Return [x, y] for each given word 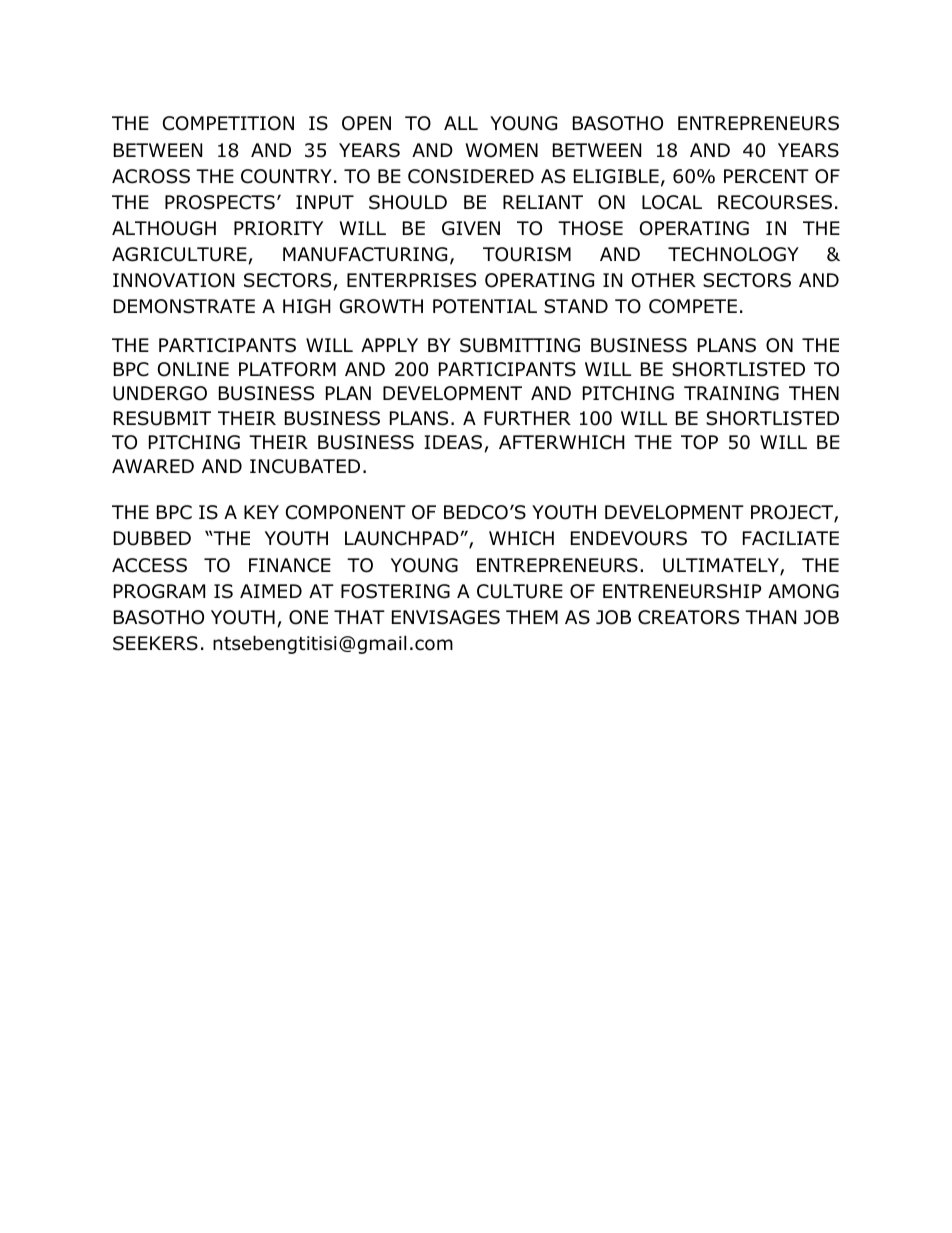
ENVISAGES [446, 617]
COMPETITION [228, 123]
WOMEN [502, 150]
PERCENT [766, 176]
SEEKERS [155, 643]
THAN [770, 617]
